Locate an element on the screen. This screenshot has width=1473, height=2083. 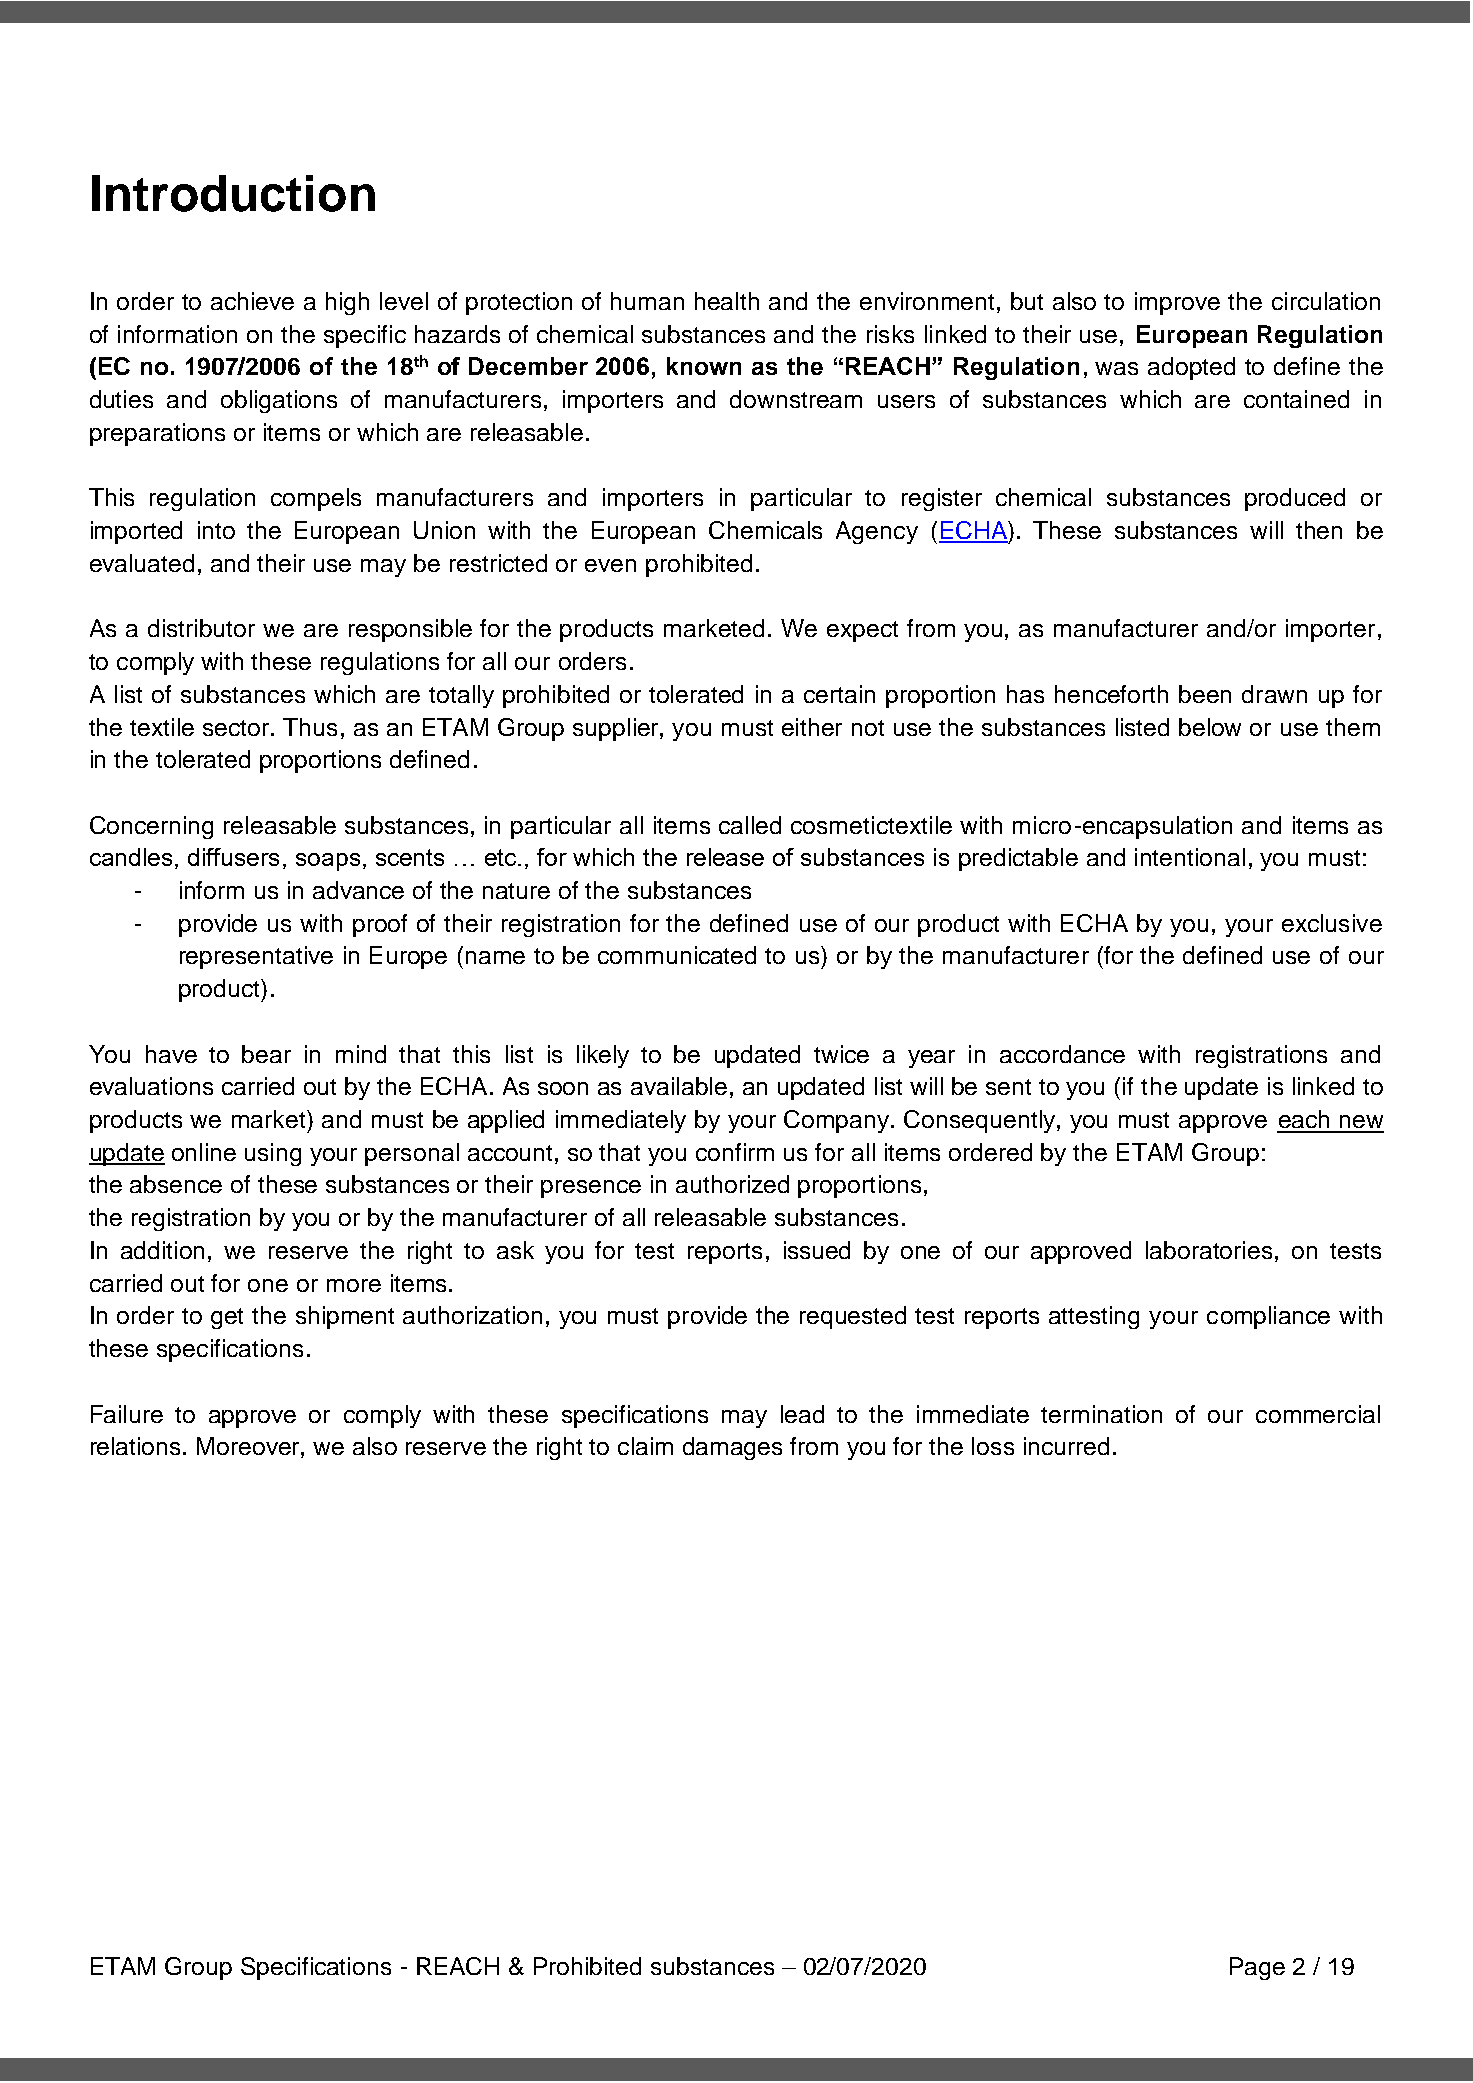
relations is located at coordinates (137, 1446).
